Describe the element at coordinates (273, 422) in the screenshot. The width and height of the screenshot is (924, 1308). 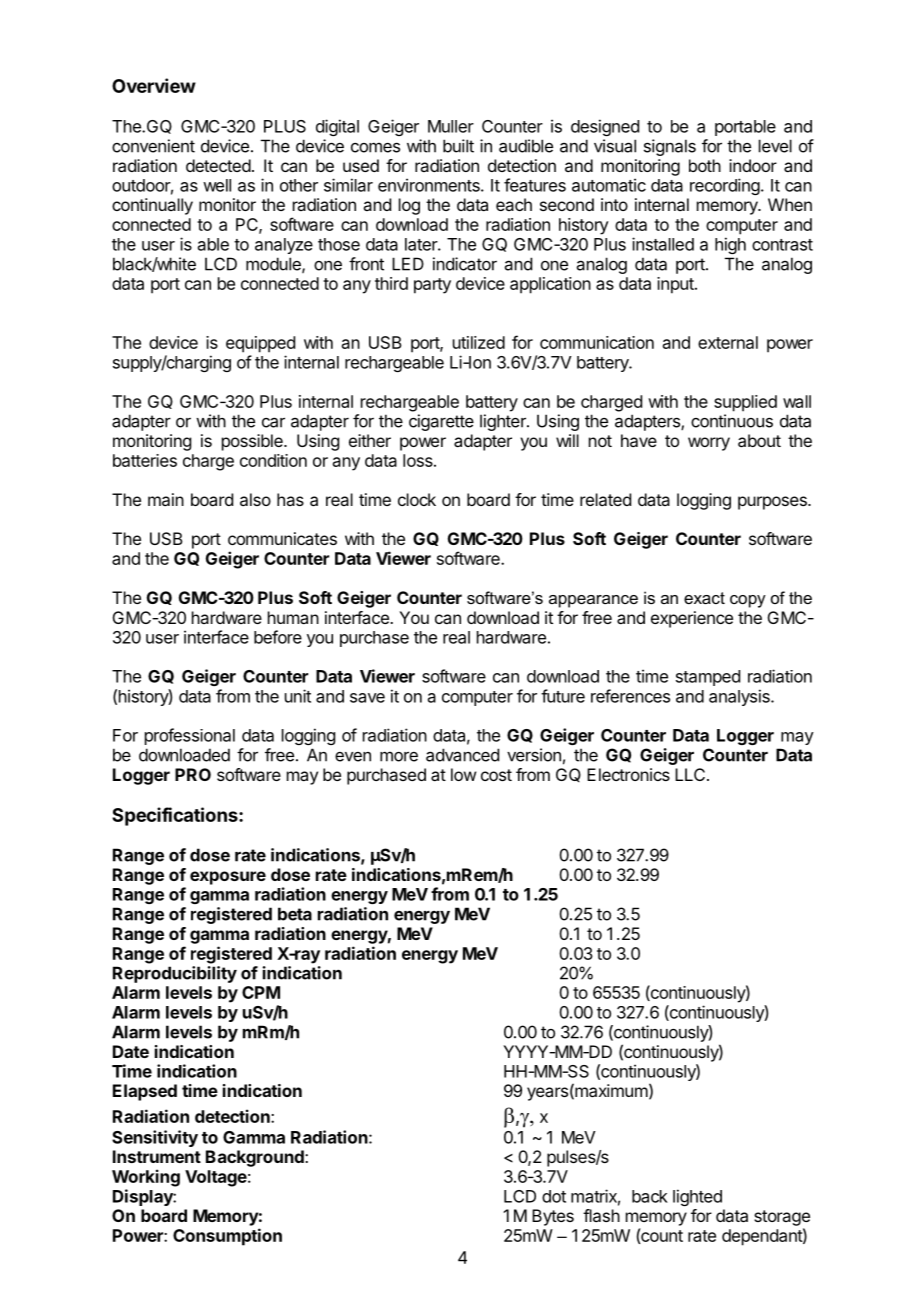
I see `car` at that location.
